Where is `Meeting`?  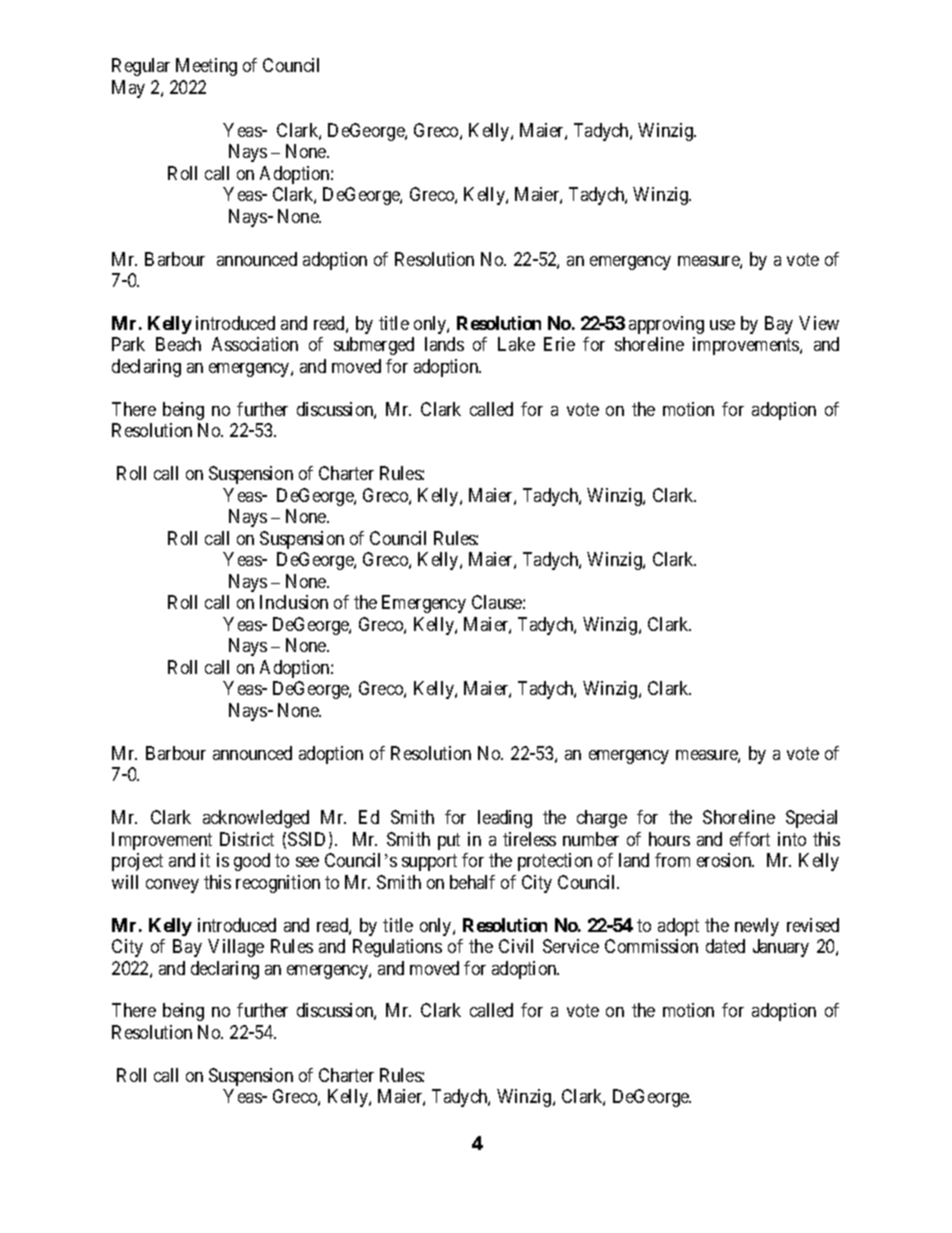 Meeting is located at coordinates (206, 67).
